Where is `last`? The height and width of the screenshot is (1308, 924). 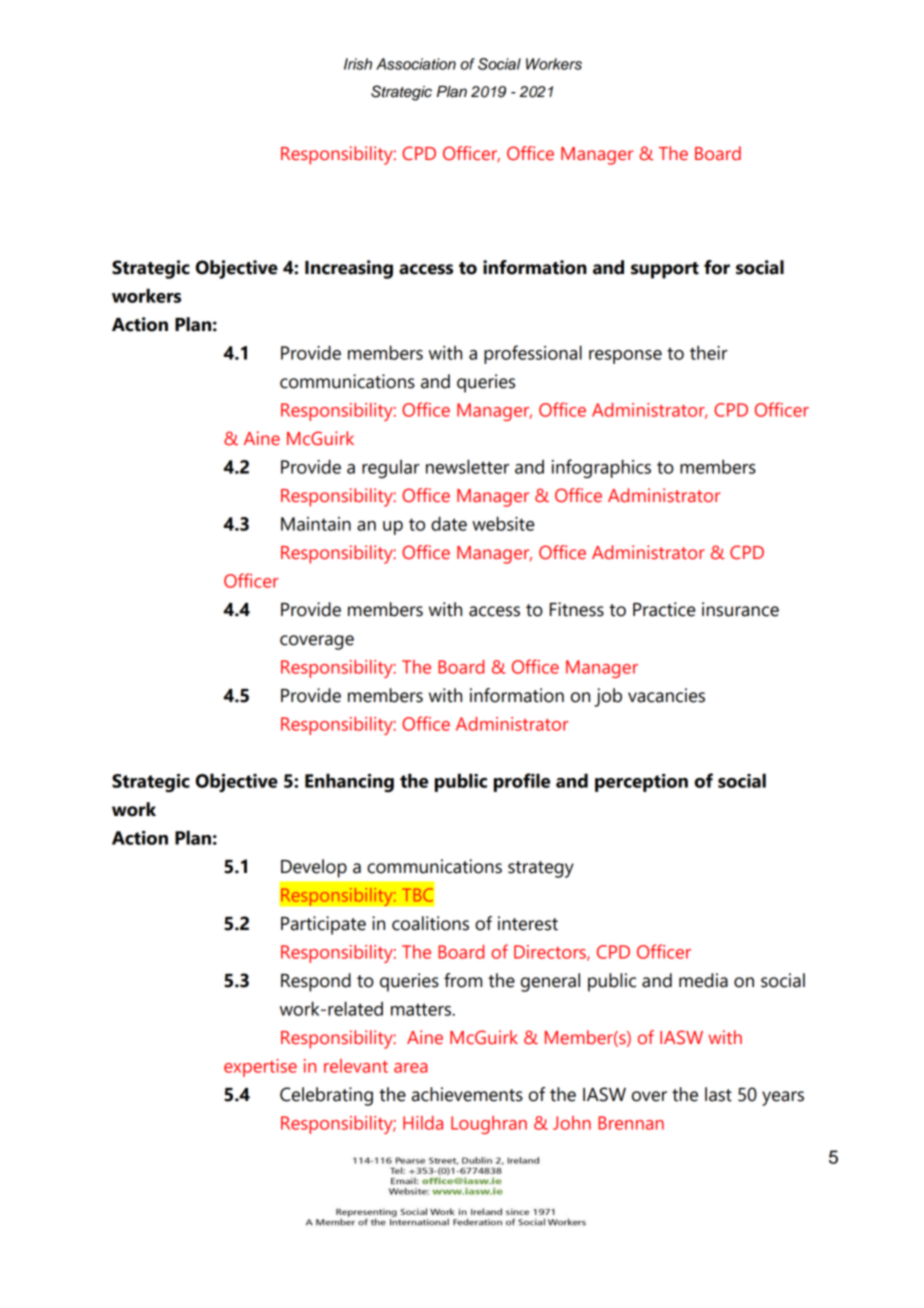 last is located at coordinates (718, 1094).
